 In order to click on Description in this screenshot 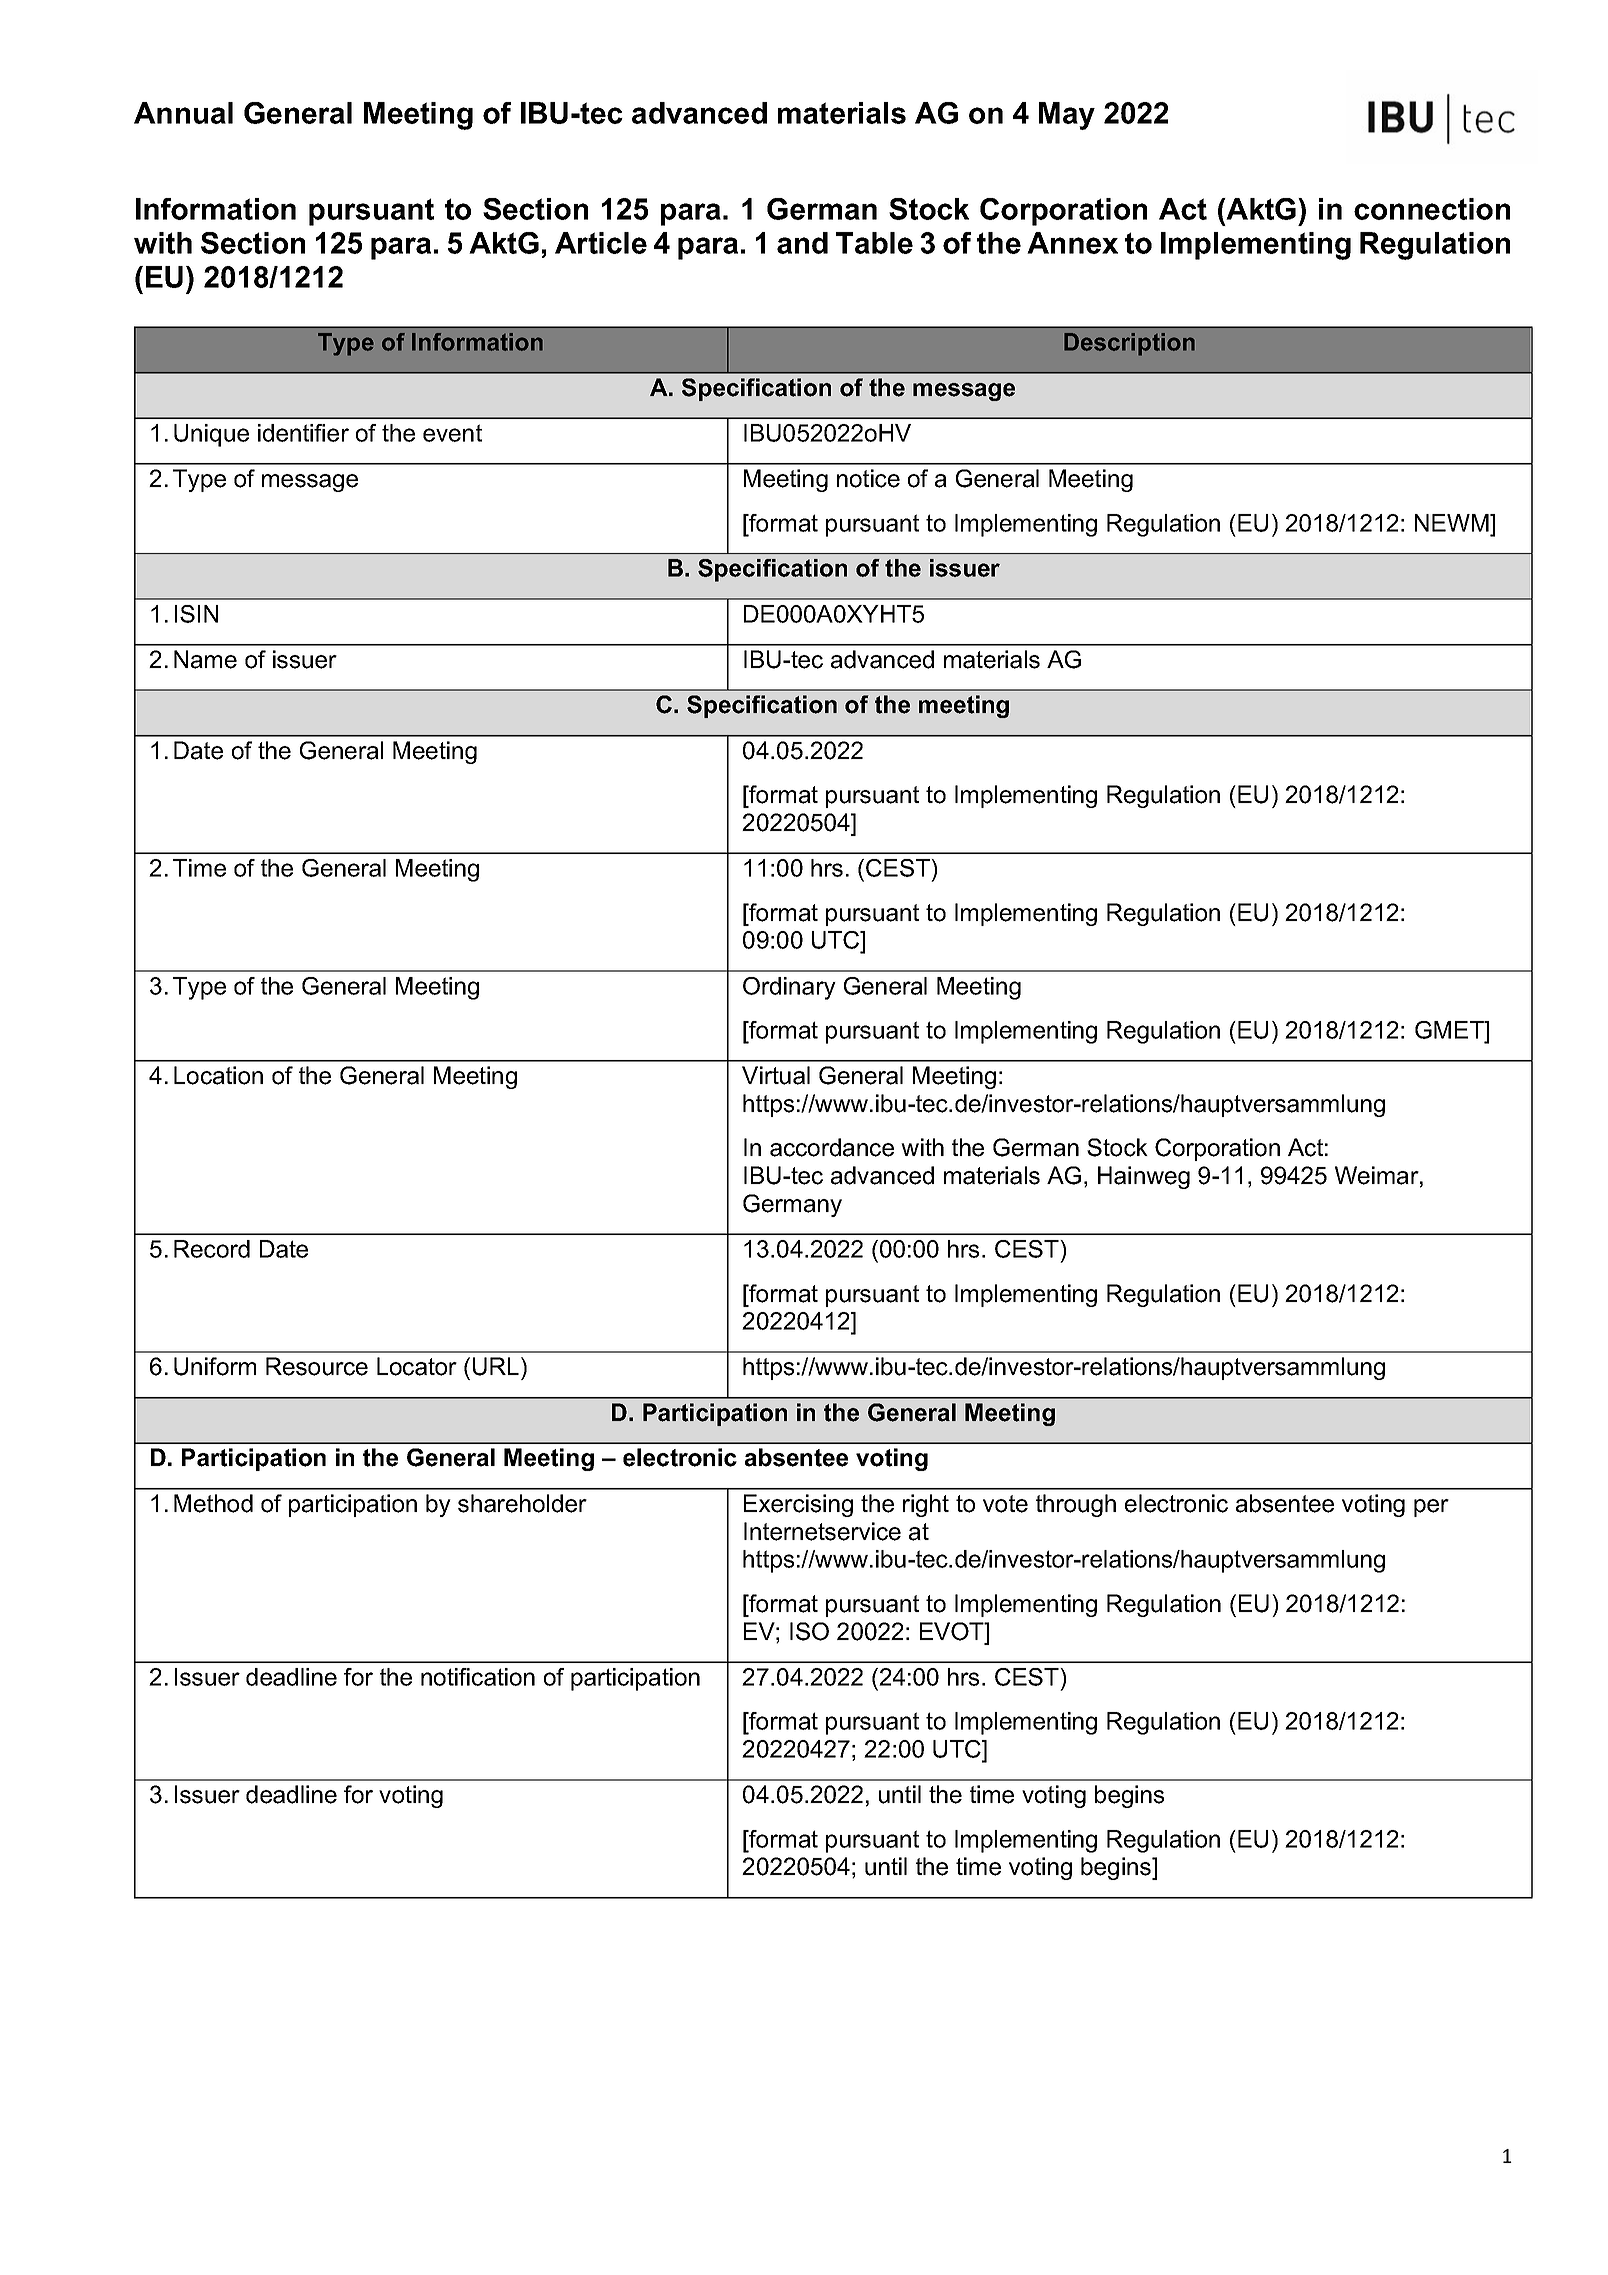, I will do `click(1129, 344)`.
